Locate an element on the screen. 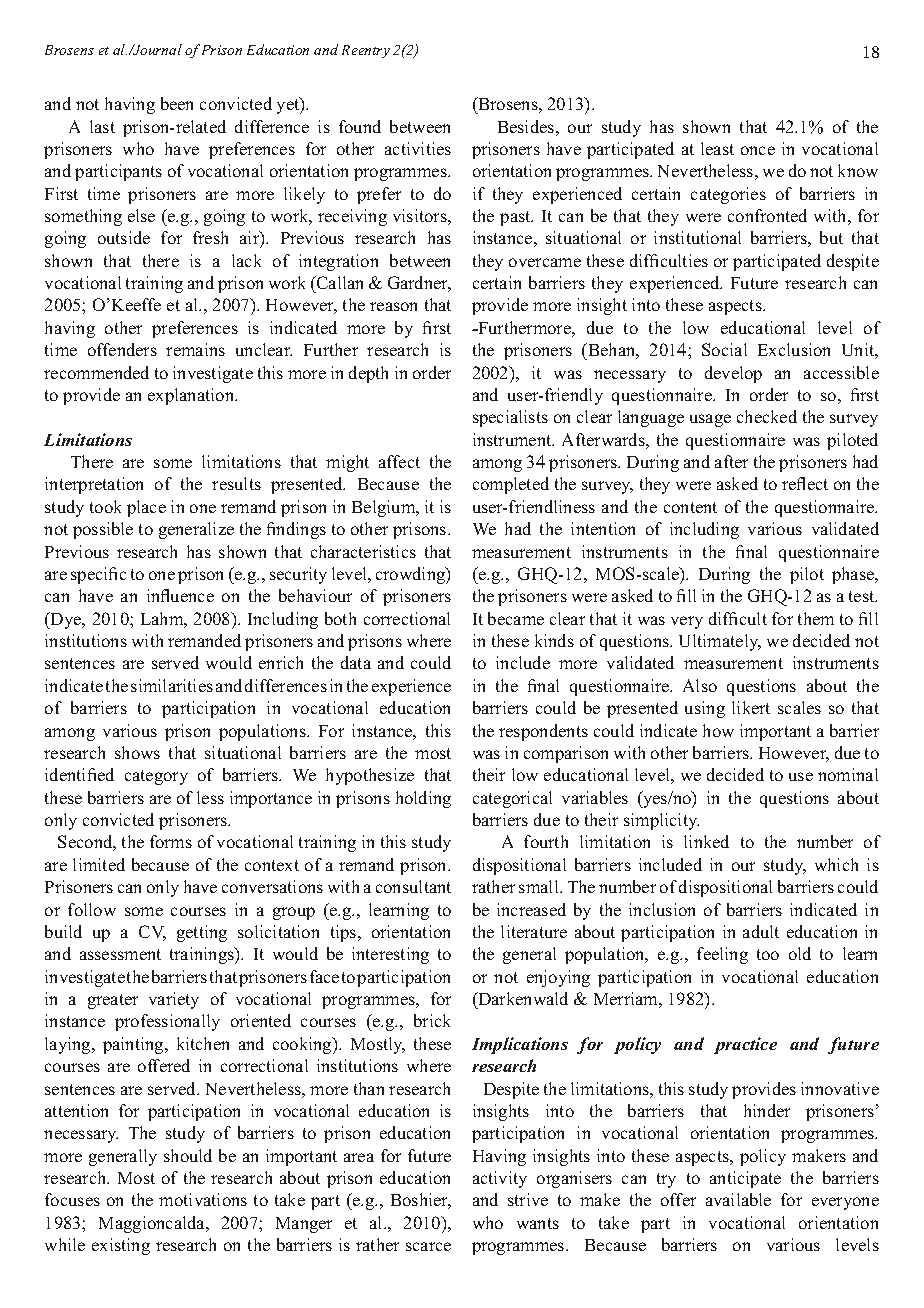  been is located at coordinates (177, 103).
